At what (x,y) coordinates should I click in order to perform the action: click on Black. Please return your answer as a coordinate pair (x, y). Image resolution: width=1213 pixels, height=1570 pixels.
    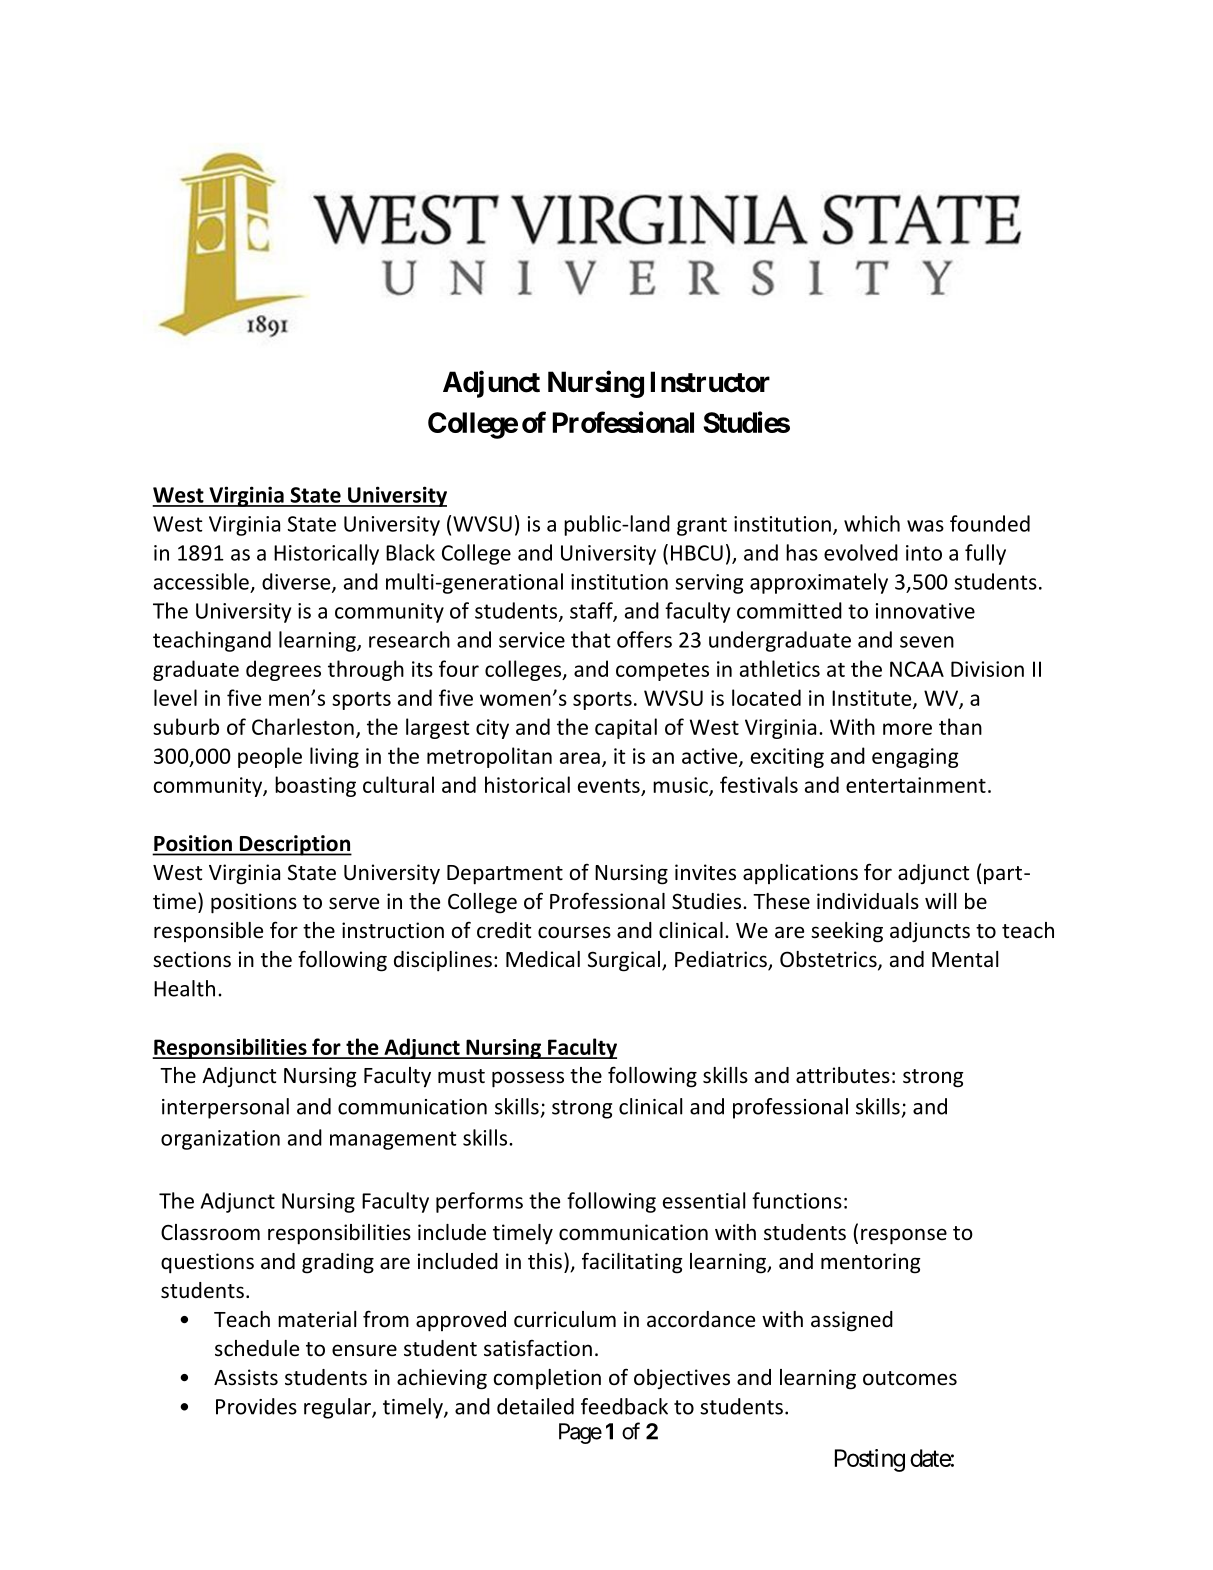
    Looking at the image, I should click on (410, 552).
